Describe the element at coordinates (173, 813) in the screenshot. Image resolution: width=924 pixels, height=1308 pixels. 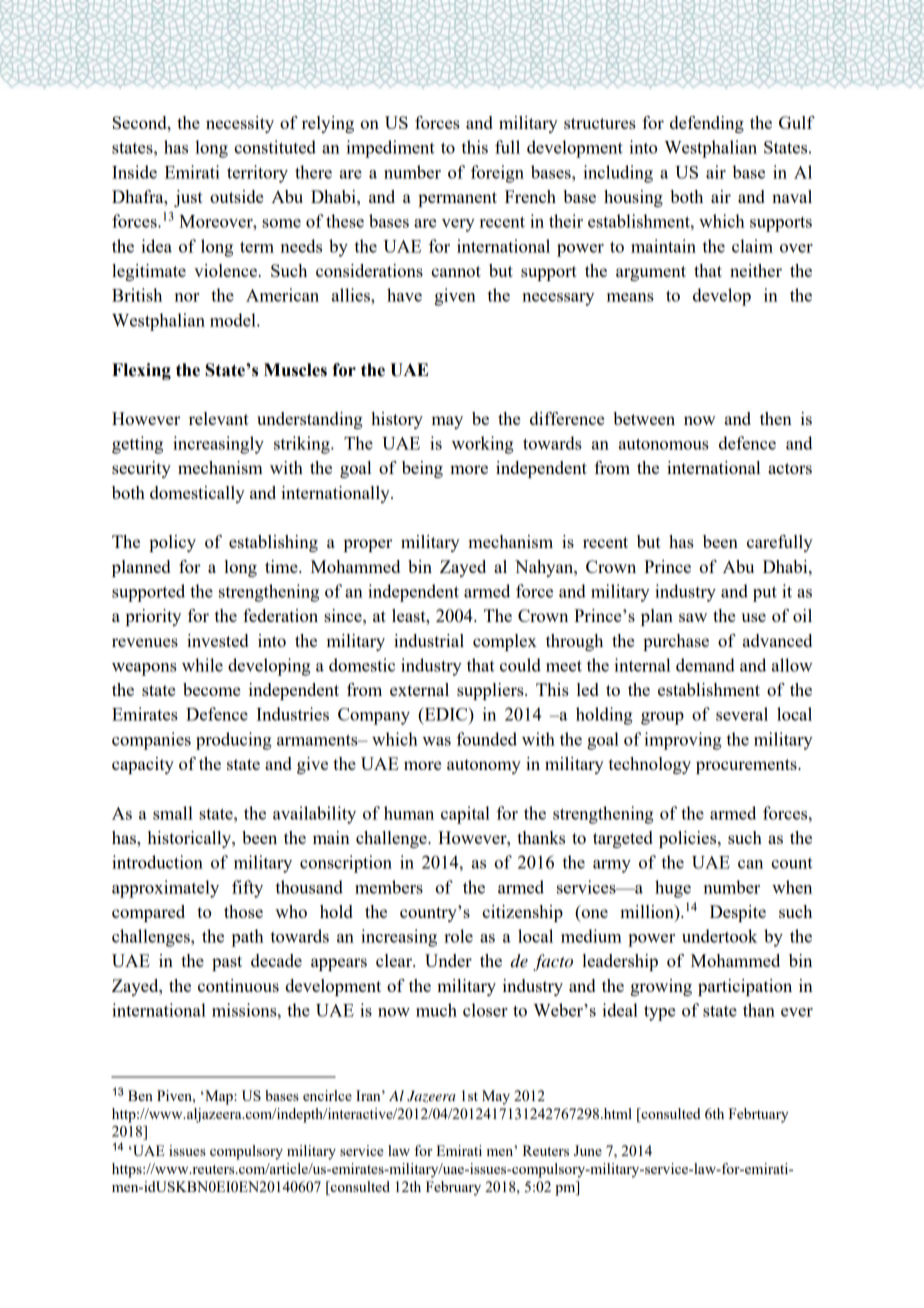
I see `small` at that location.
